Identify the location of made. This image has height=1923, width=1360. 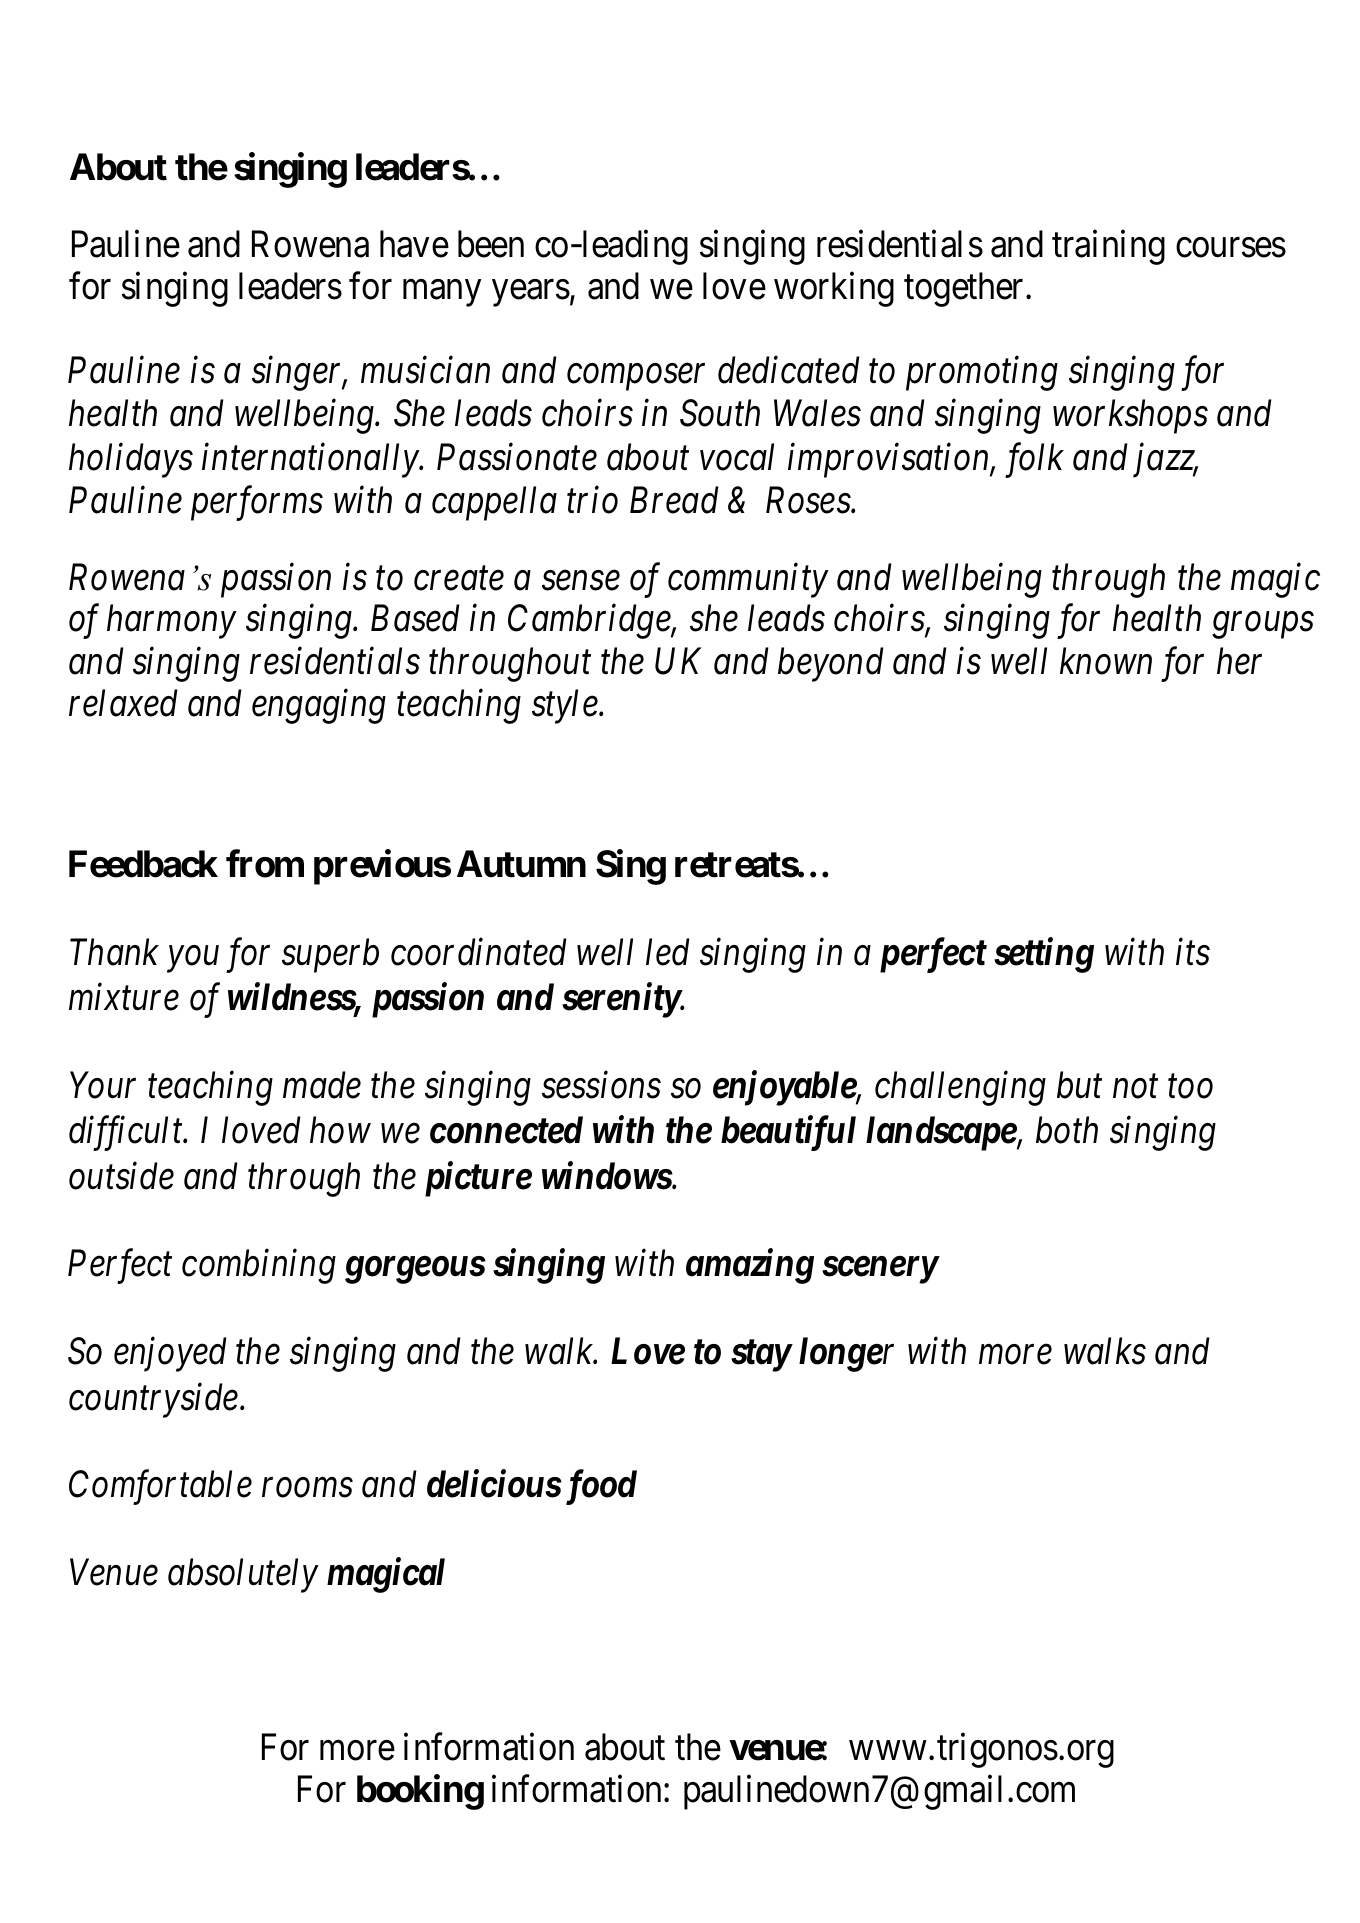
(322, 1085).
